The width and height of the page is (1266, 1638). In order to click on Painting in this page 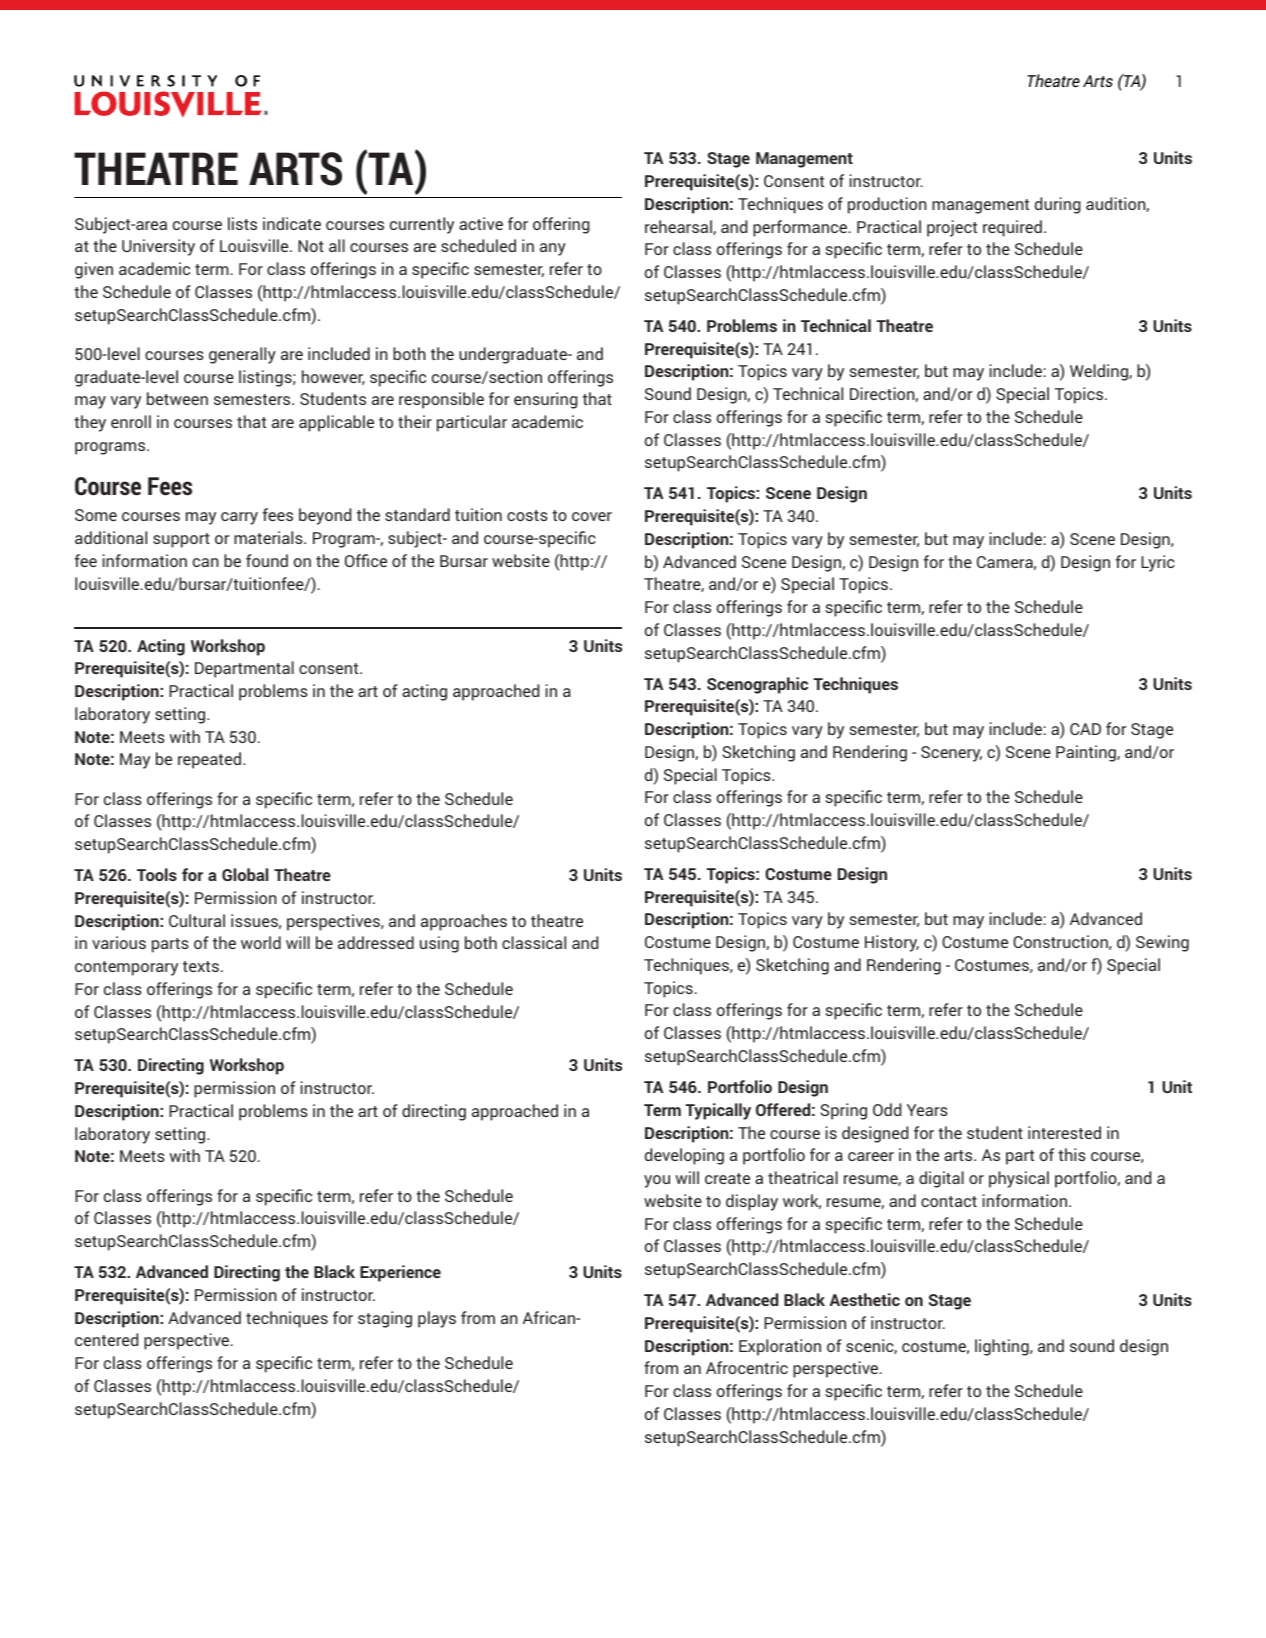, I will do `click(1087, 753)`.
